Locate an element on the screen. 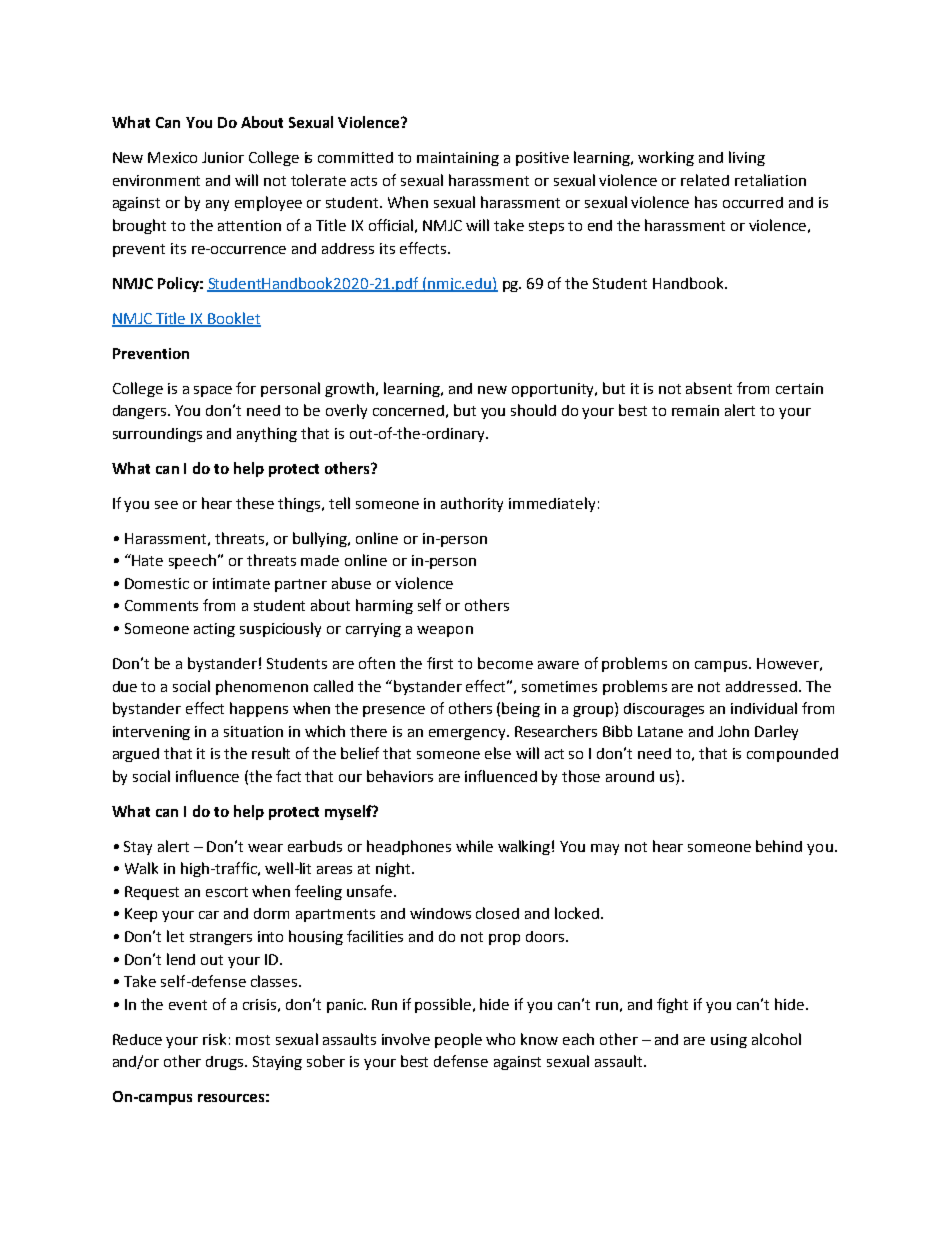  absent is located at coordinates (709, 388).
